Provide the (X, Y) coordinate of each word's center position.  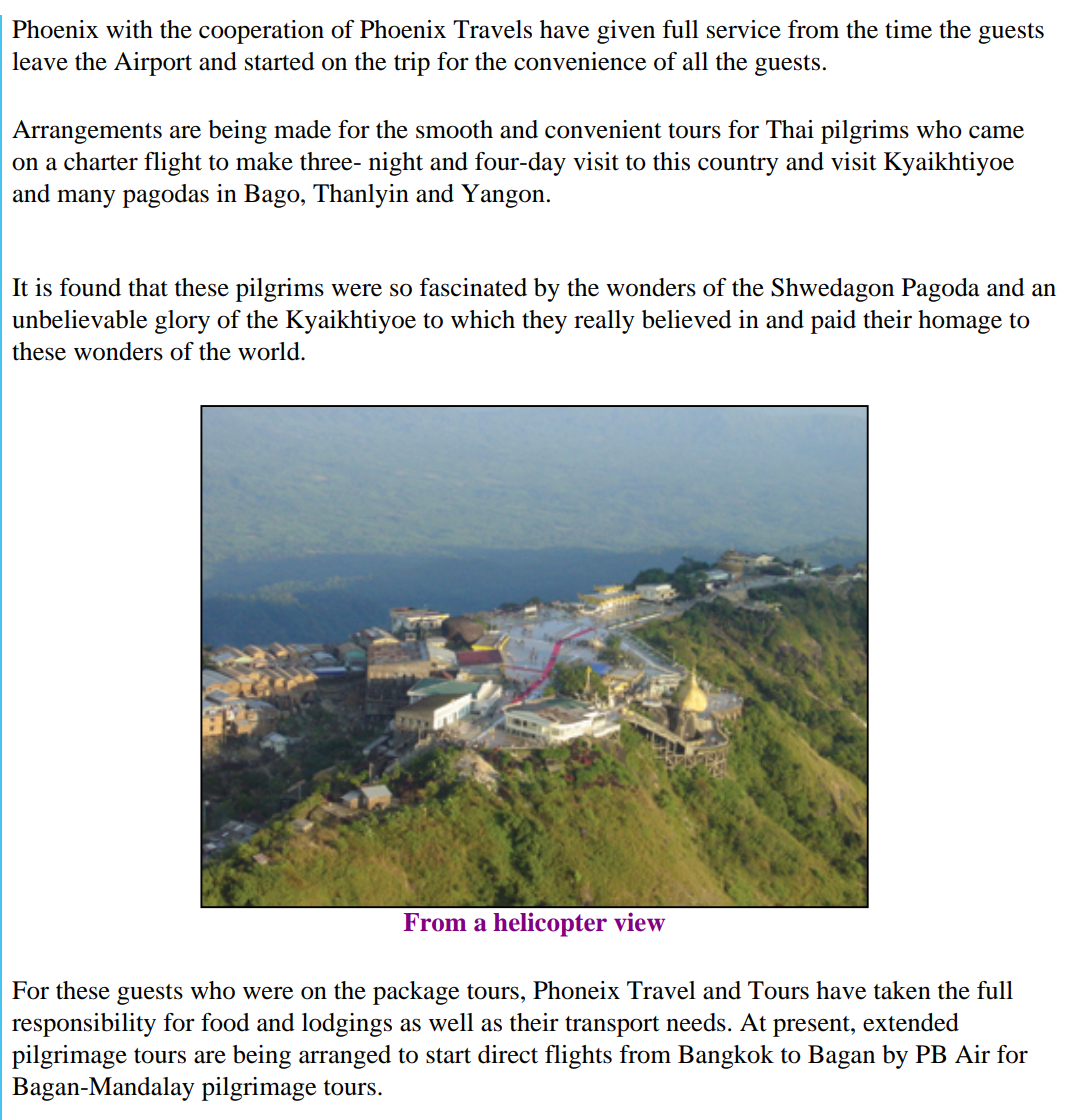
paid (833, 322)
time (908, 29)
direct (508, 1054)
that (148, 287)
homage (960, 322)
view (639, 922)
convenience (580, 61)
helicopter (550, 925)
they (544, 322)
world (270, 351)
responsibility (84, 1025)
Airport (153, 64)
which (483, 319)
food (225, 1022)
